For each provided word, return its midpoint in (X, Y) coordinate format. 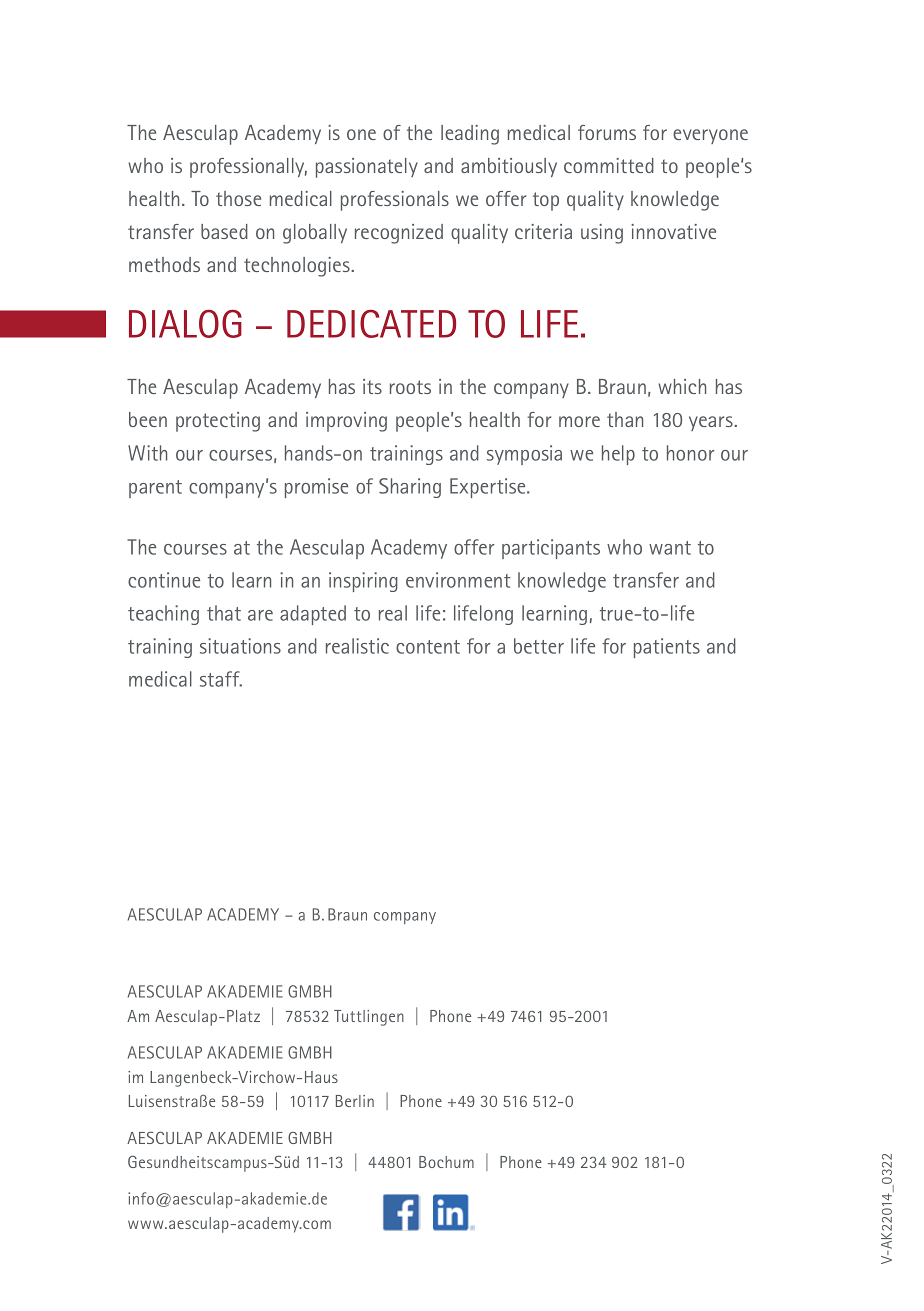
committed (609, 165)
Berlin (355, 1101)
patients (667, 648)
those (238, 198)
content (428, 647)
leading (470, 135)
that (224, 613)
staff (221, 679)
